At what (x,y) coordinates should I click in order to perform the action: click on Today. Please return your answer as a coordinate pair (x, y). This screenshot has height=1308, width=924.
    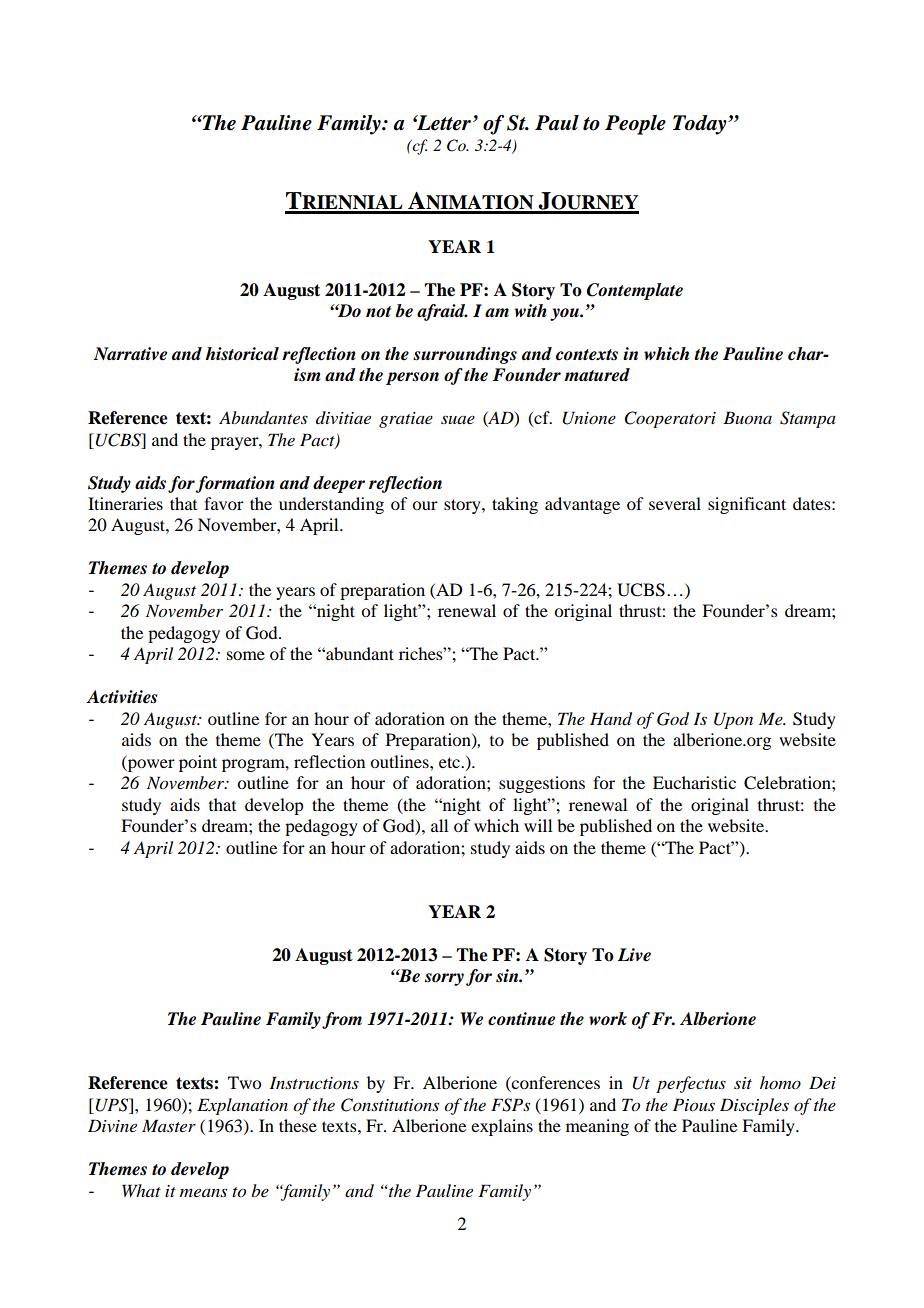
    Looking at the image, I should click on (701, 125).
